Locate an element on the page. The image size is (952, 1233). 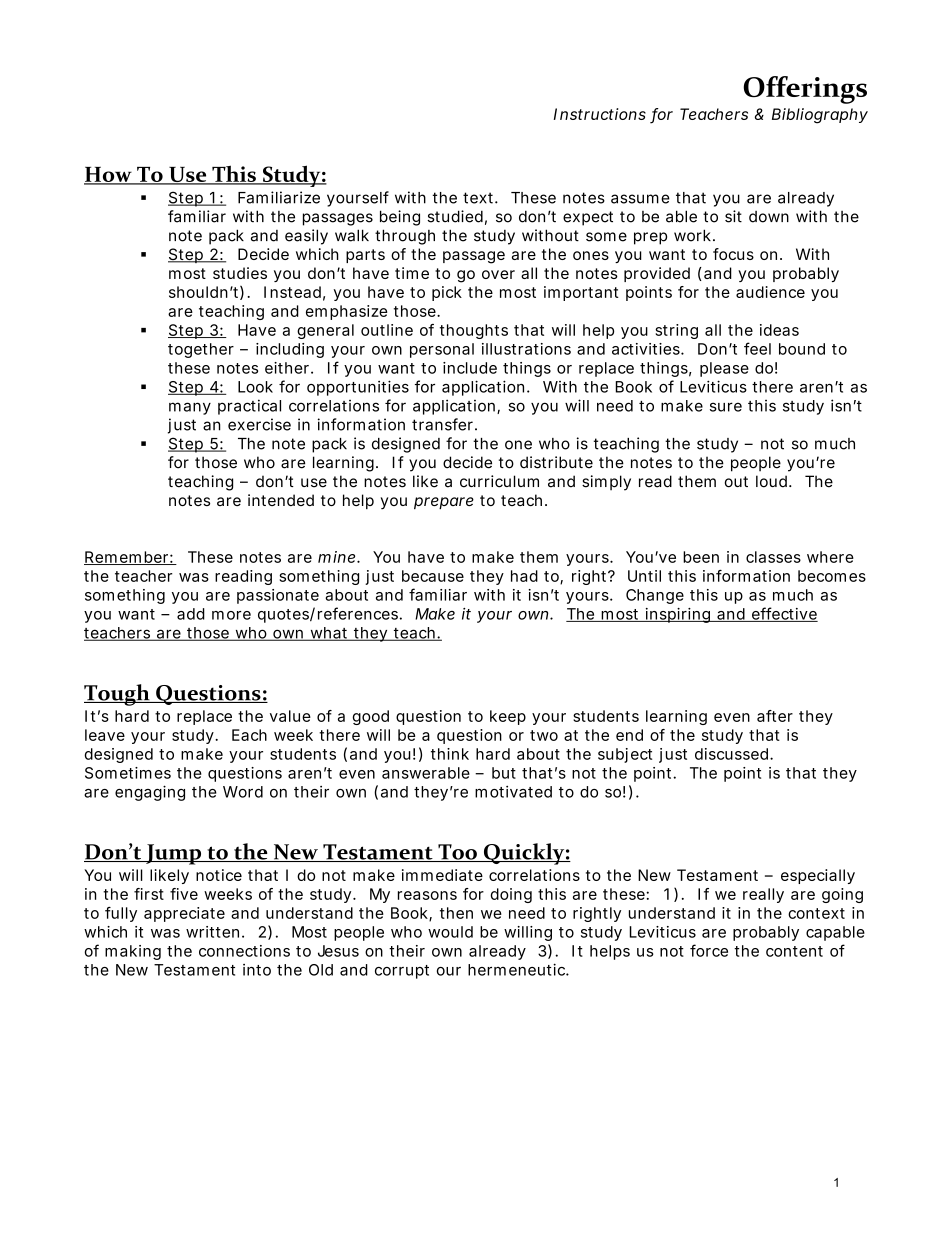
Instructions is located at coordinates (600, 114).
